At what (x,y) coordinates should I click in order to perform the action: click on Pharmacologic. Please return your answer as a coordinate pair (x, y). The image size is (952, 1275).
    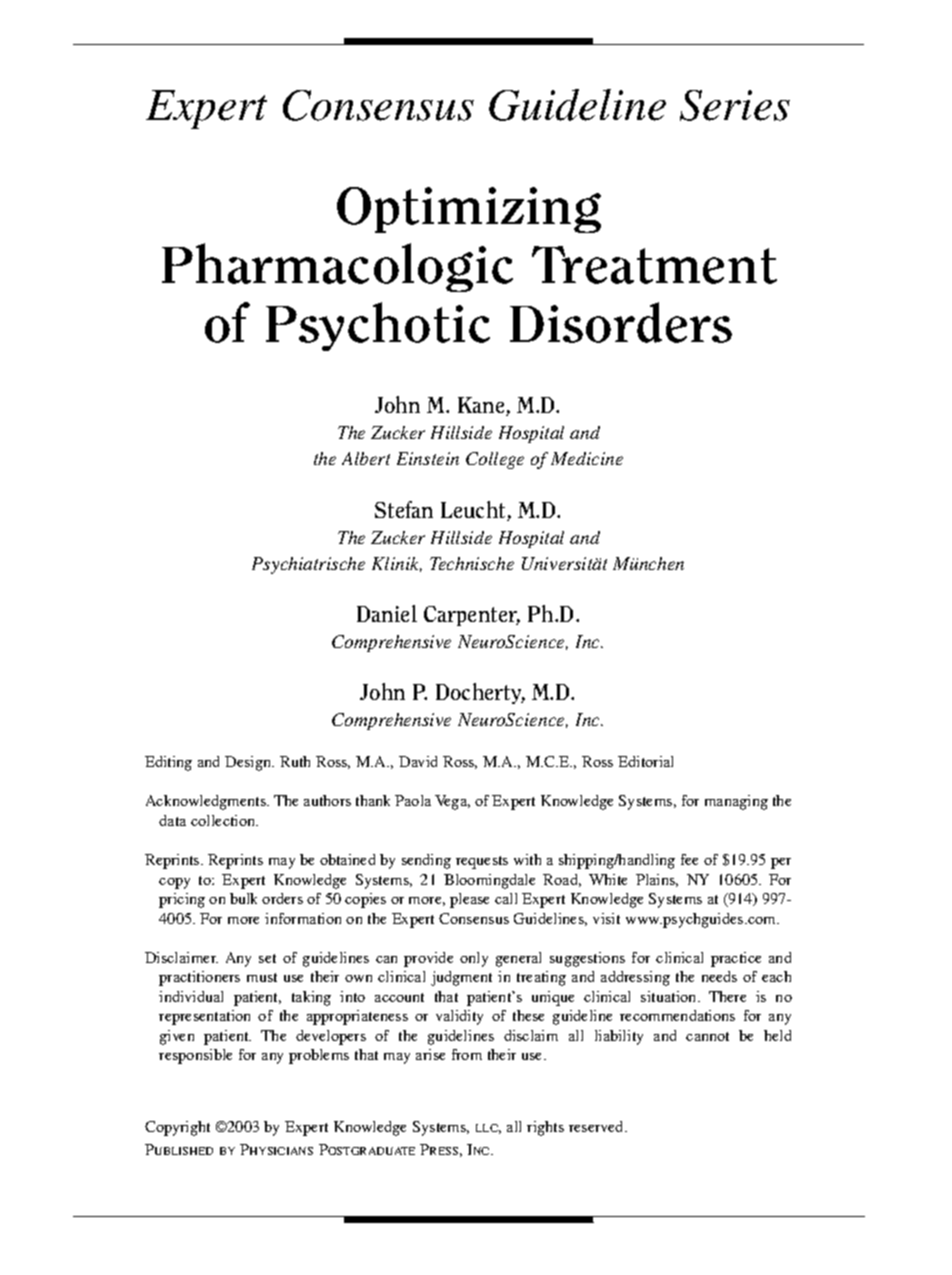
    Looking at the image, I should click on (337, 267).
